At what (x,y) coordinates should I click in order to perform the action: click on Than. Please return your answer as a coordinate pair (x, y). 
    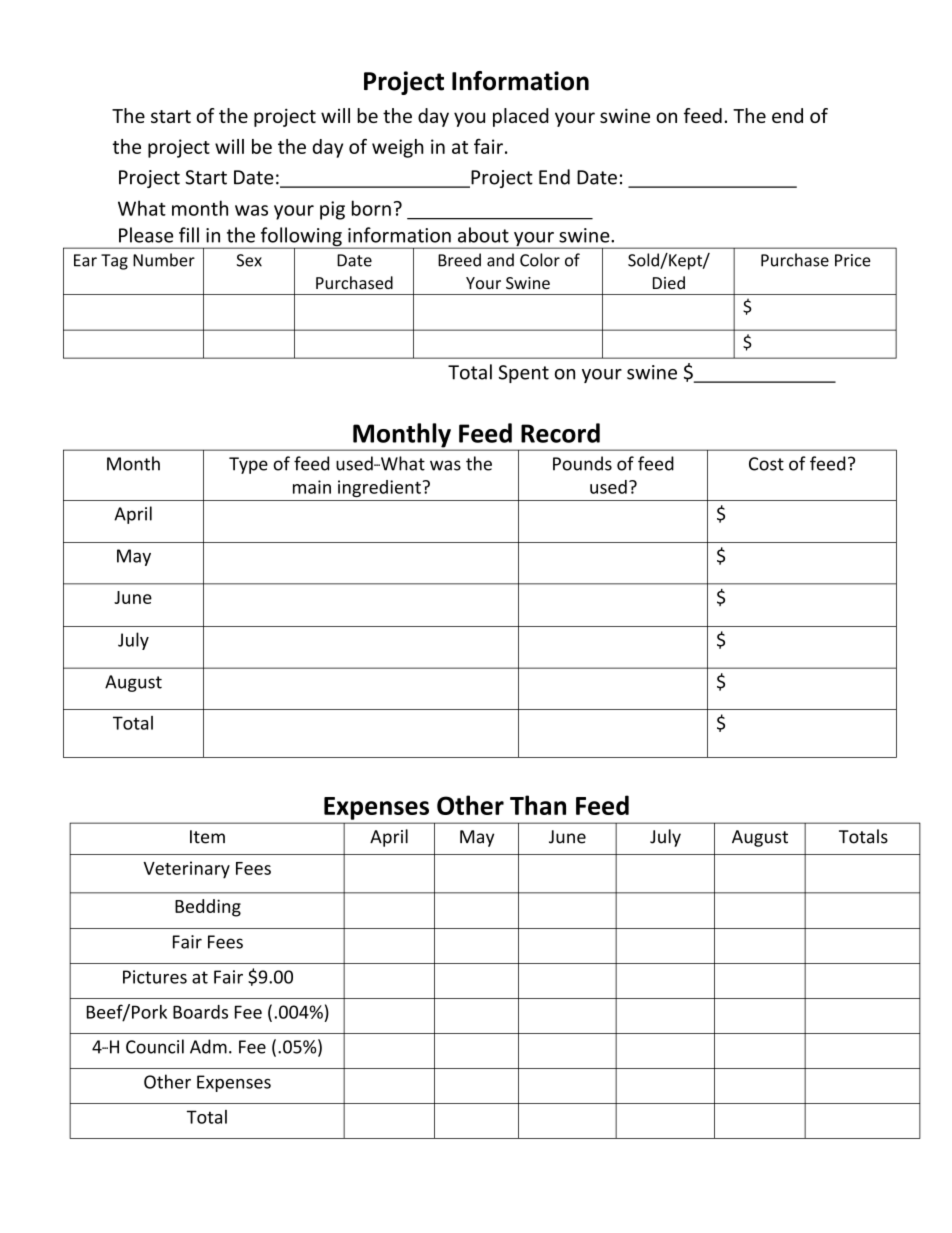
    Looking at the image, I should click on (538, 805).
